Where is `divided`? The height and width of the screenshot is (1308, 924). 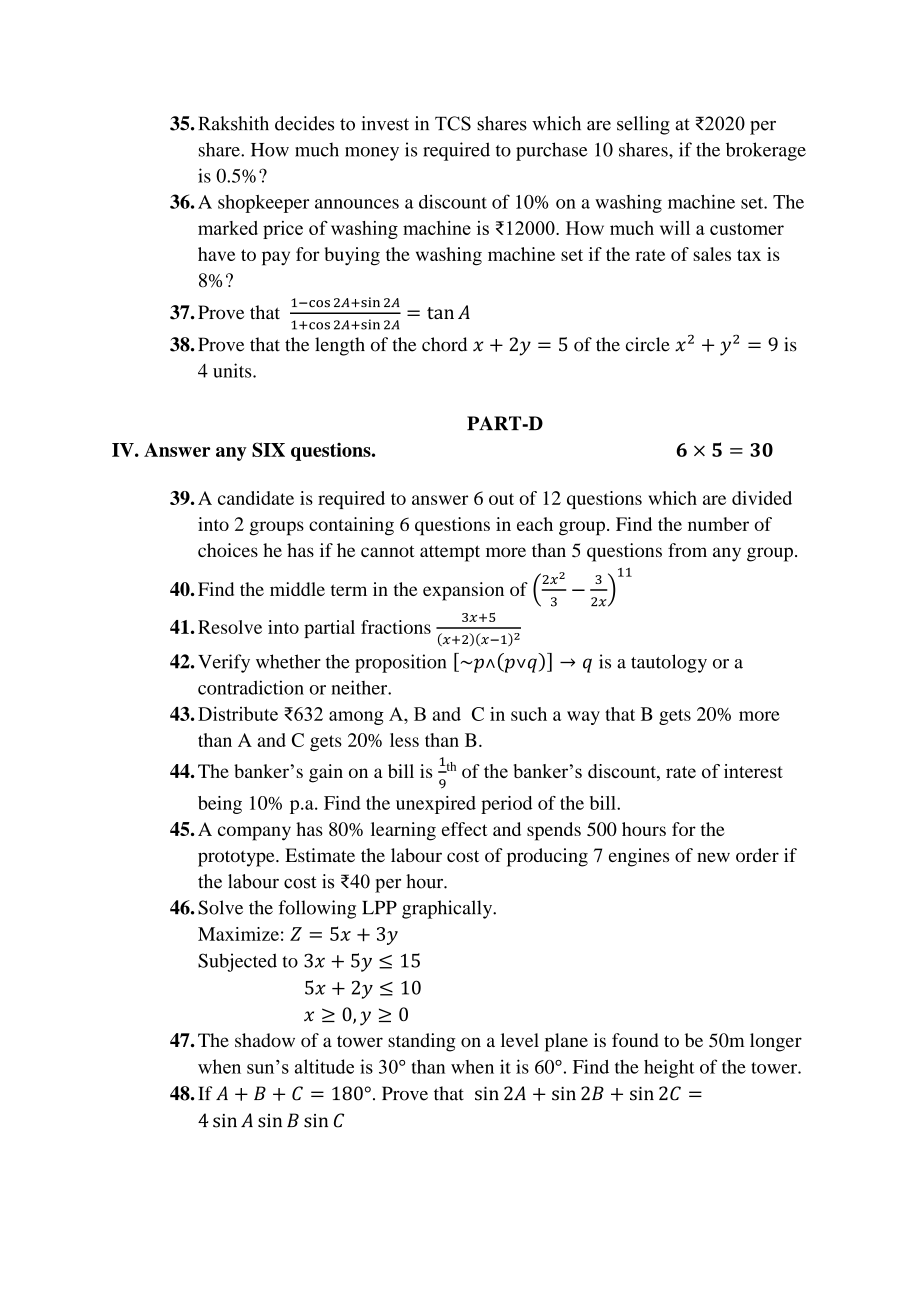 divided is located at coordinates (762, 498).
